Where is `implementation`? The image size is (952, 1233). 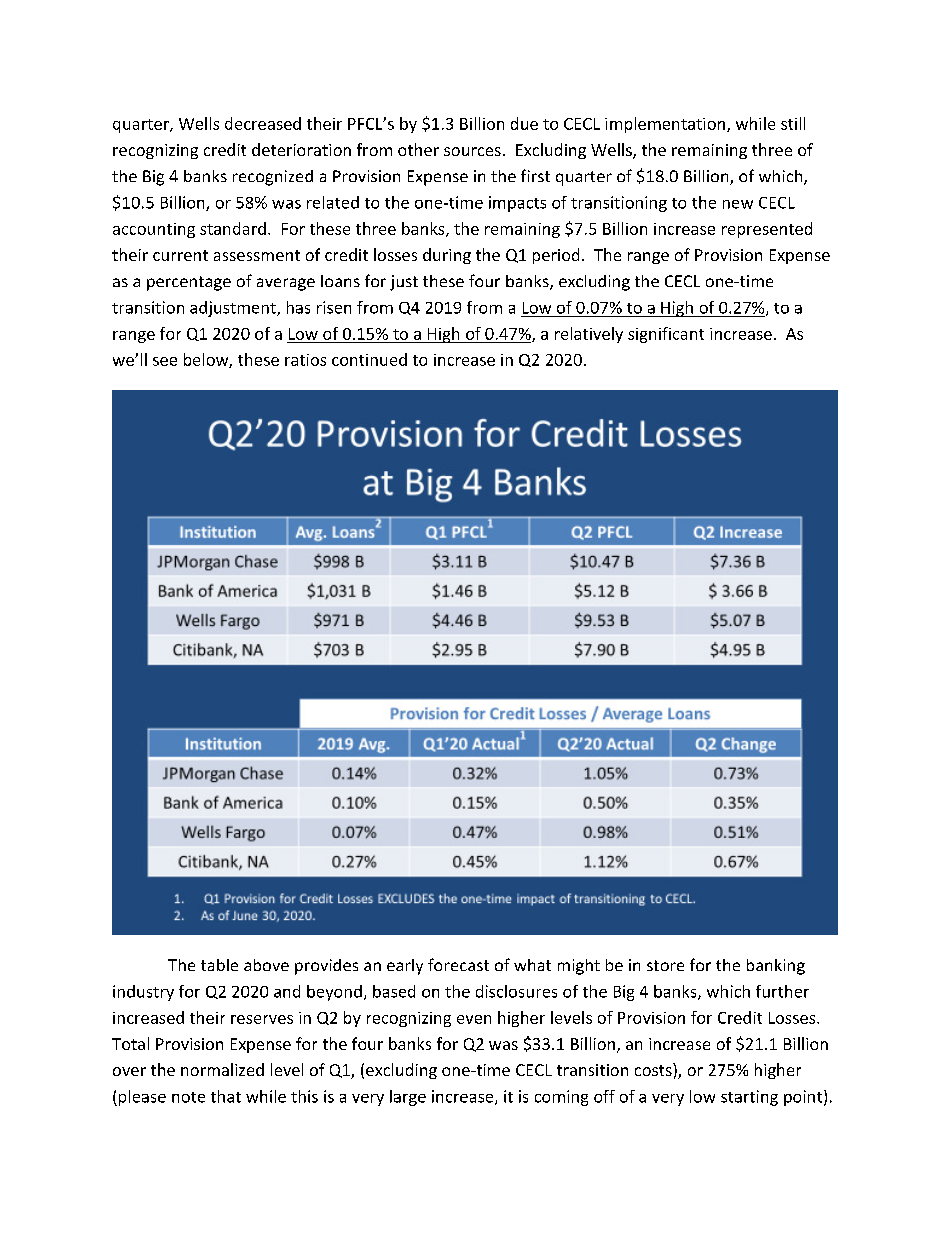 implementation is located at coordinates (665, 125).
